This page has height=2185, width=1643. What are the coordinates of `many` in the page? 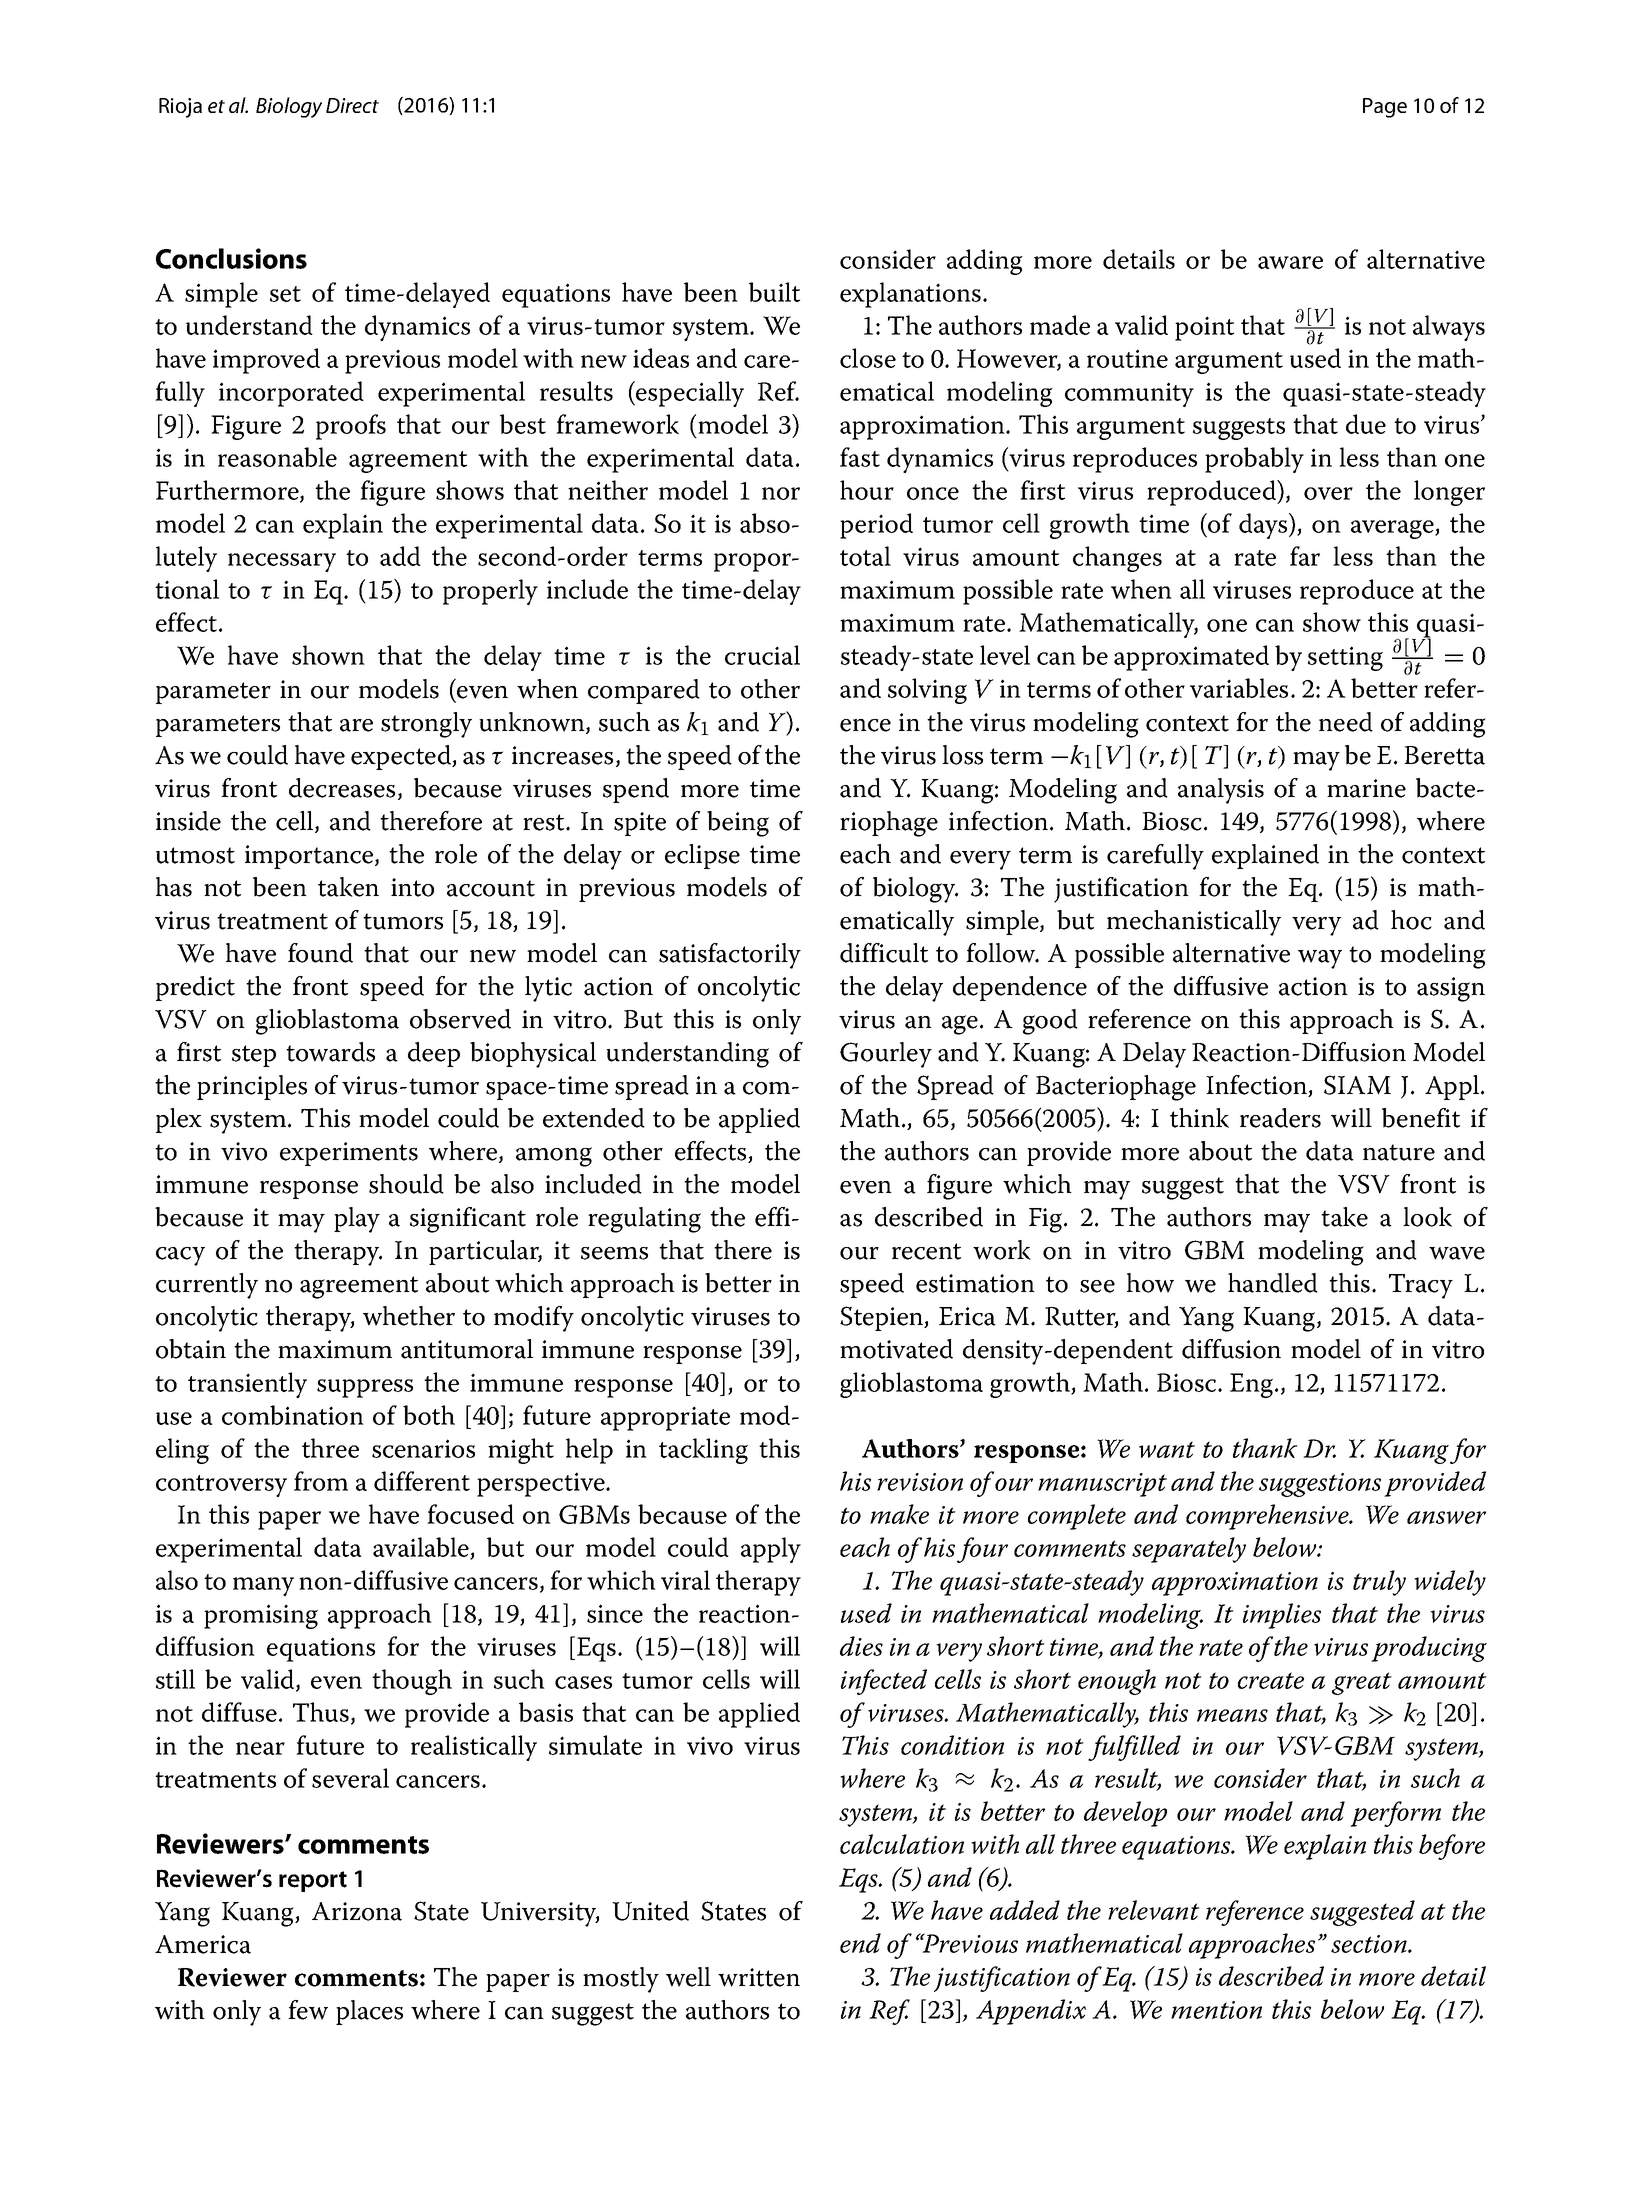 It's located at (263, 1586).
